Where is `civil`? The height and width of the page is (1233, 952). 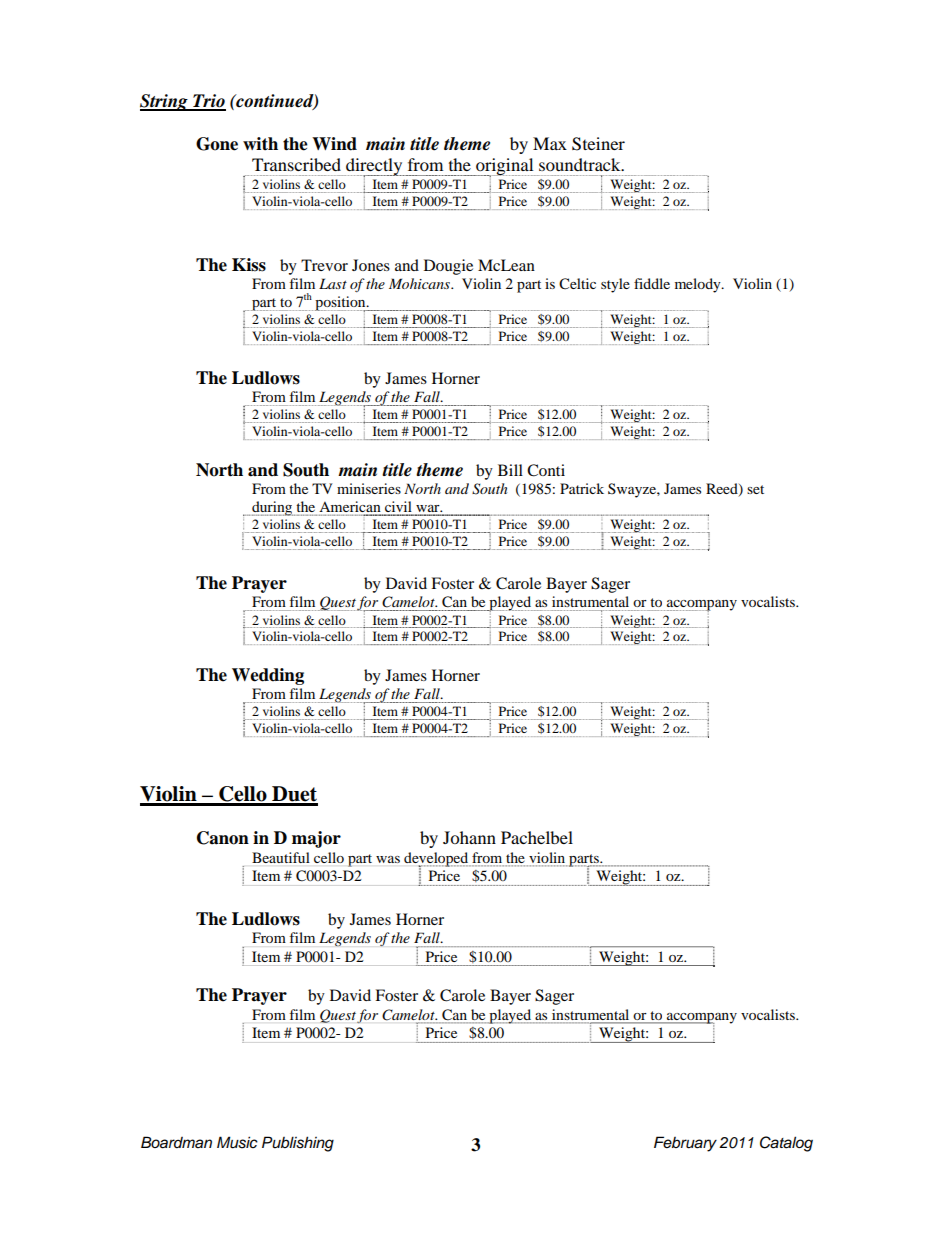 civil is located at coordinates (398, 508).
